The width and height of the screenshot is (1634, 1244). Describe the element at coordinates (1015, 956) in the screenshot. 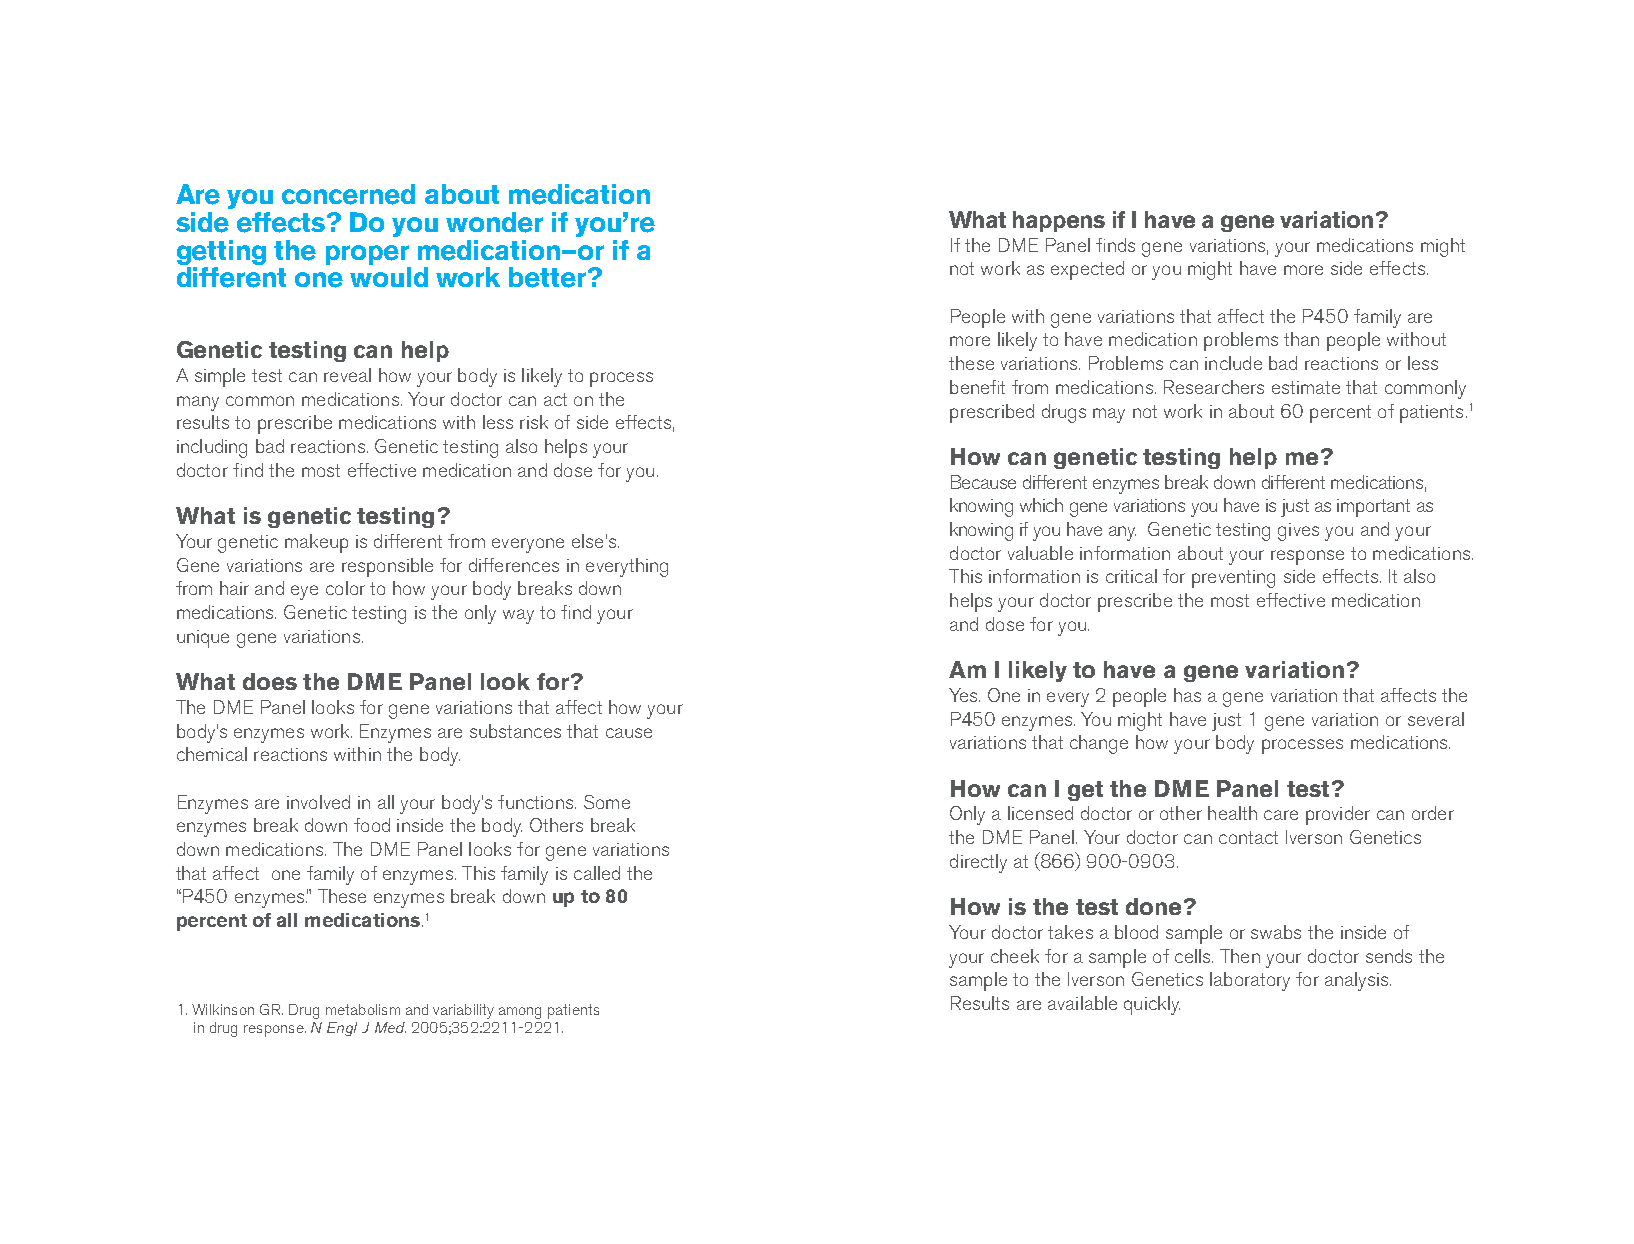

I see `cheek` at that location.
